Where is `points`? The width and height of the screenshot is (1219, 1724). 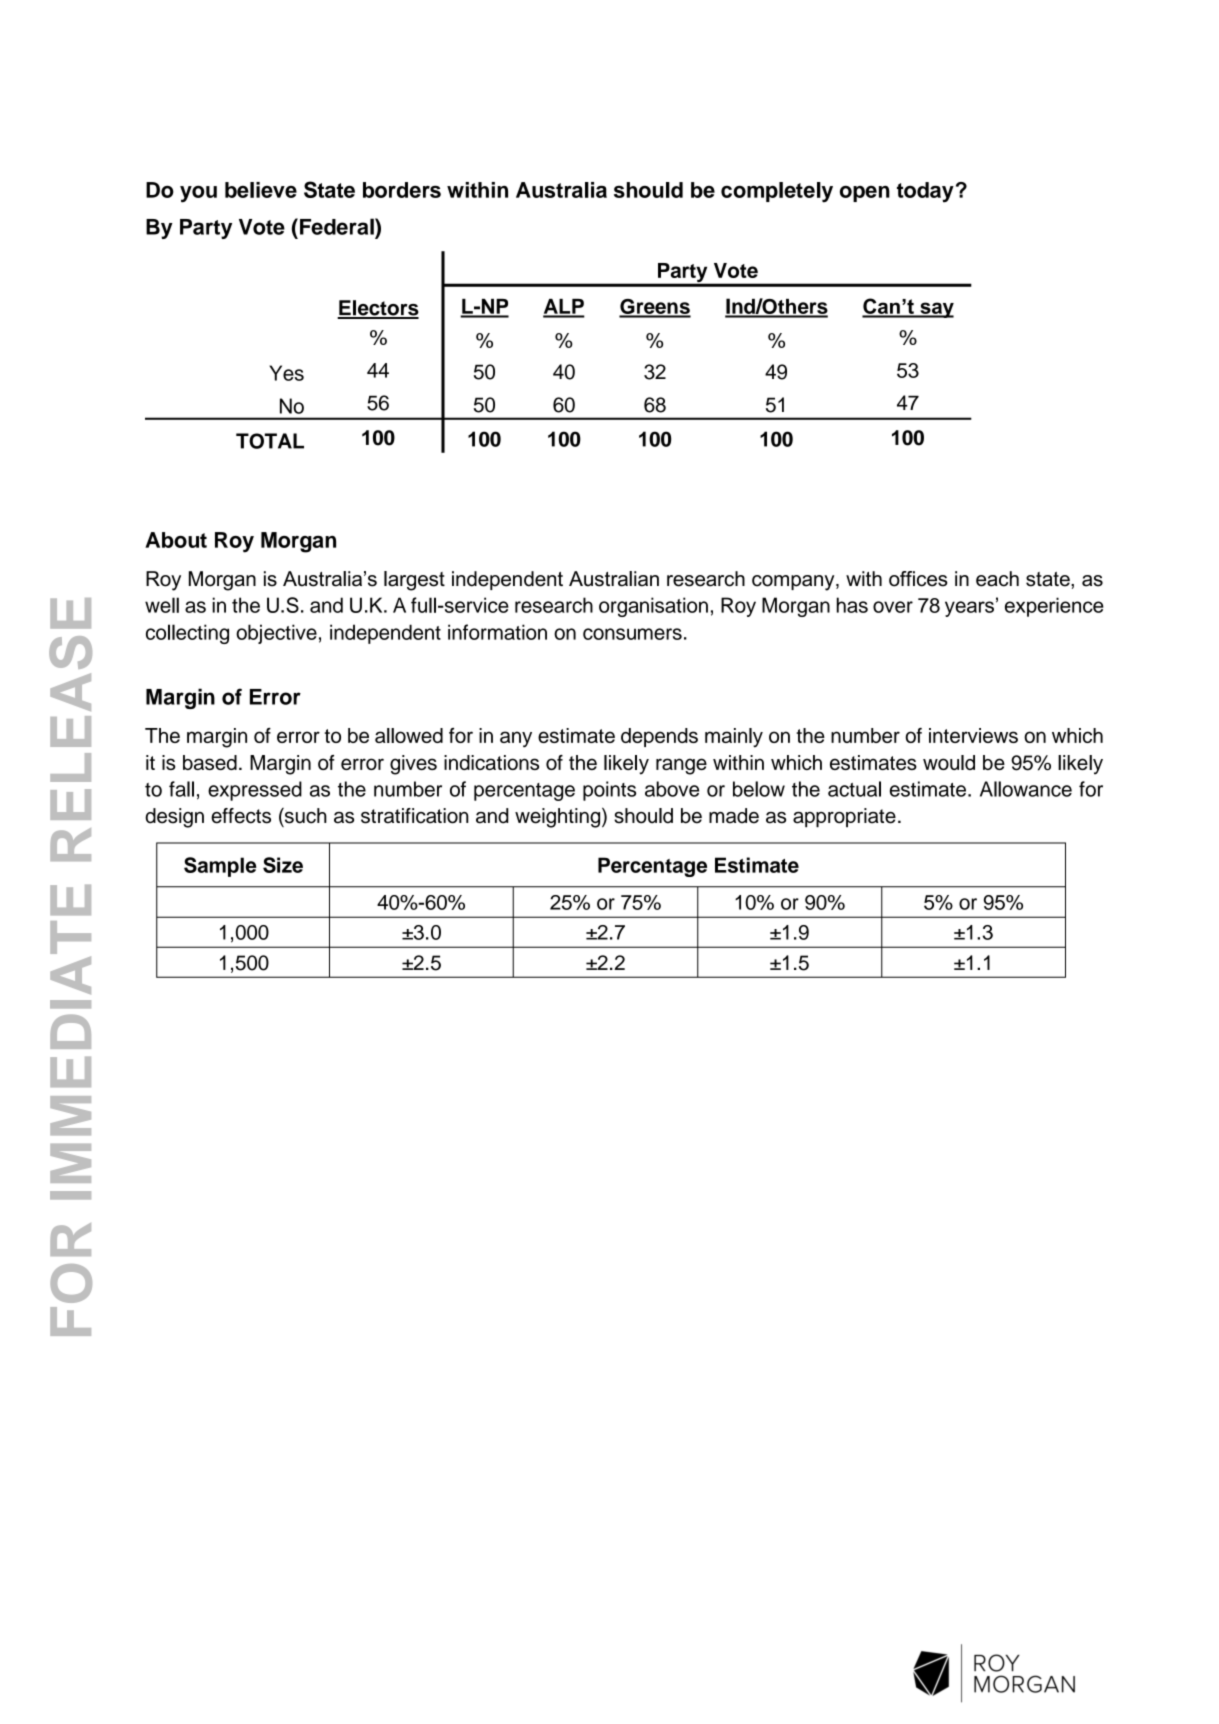 points is located at coordinates (609, 791).
